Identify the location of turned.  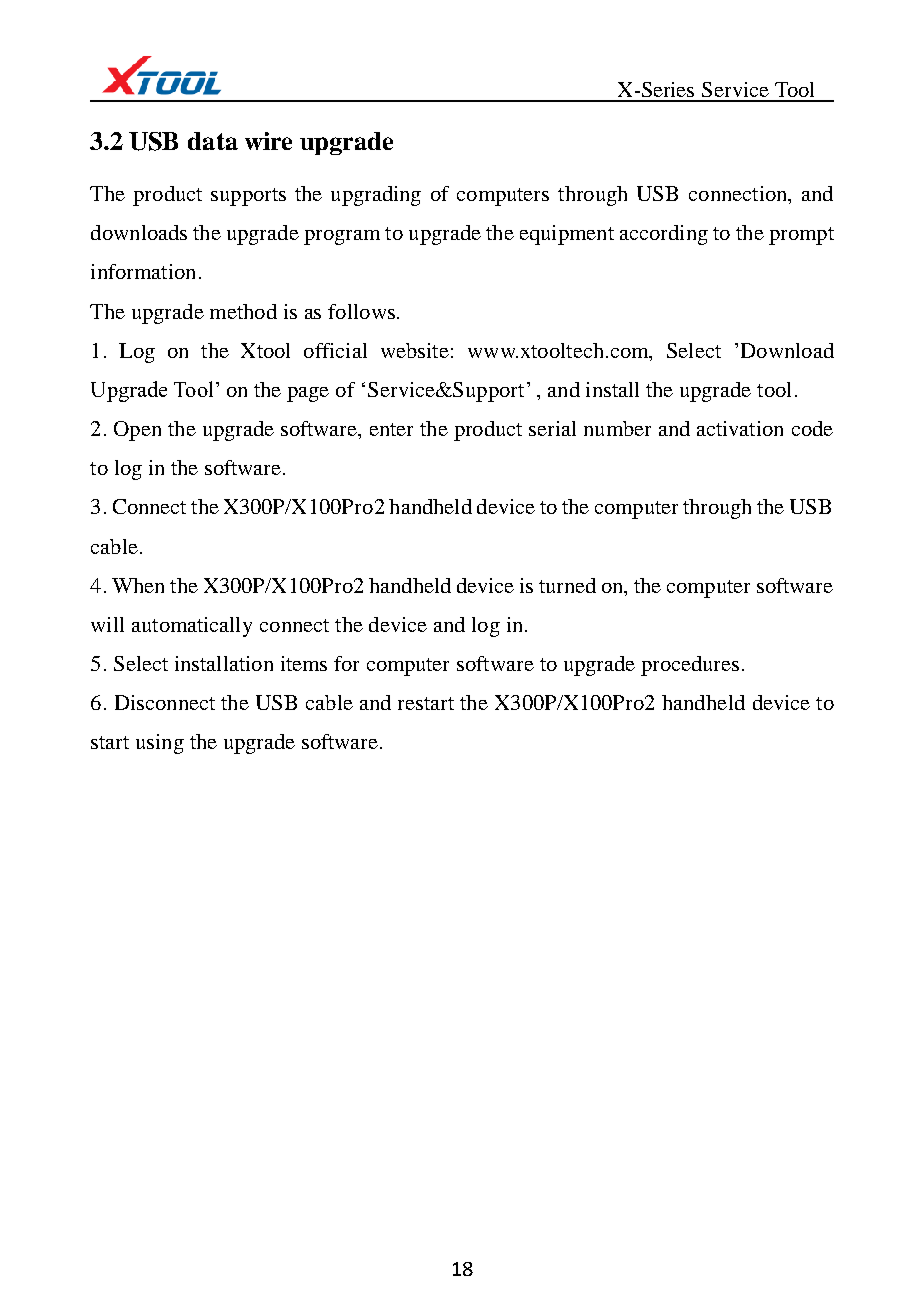
(567, 585).
